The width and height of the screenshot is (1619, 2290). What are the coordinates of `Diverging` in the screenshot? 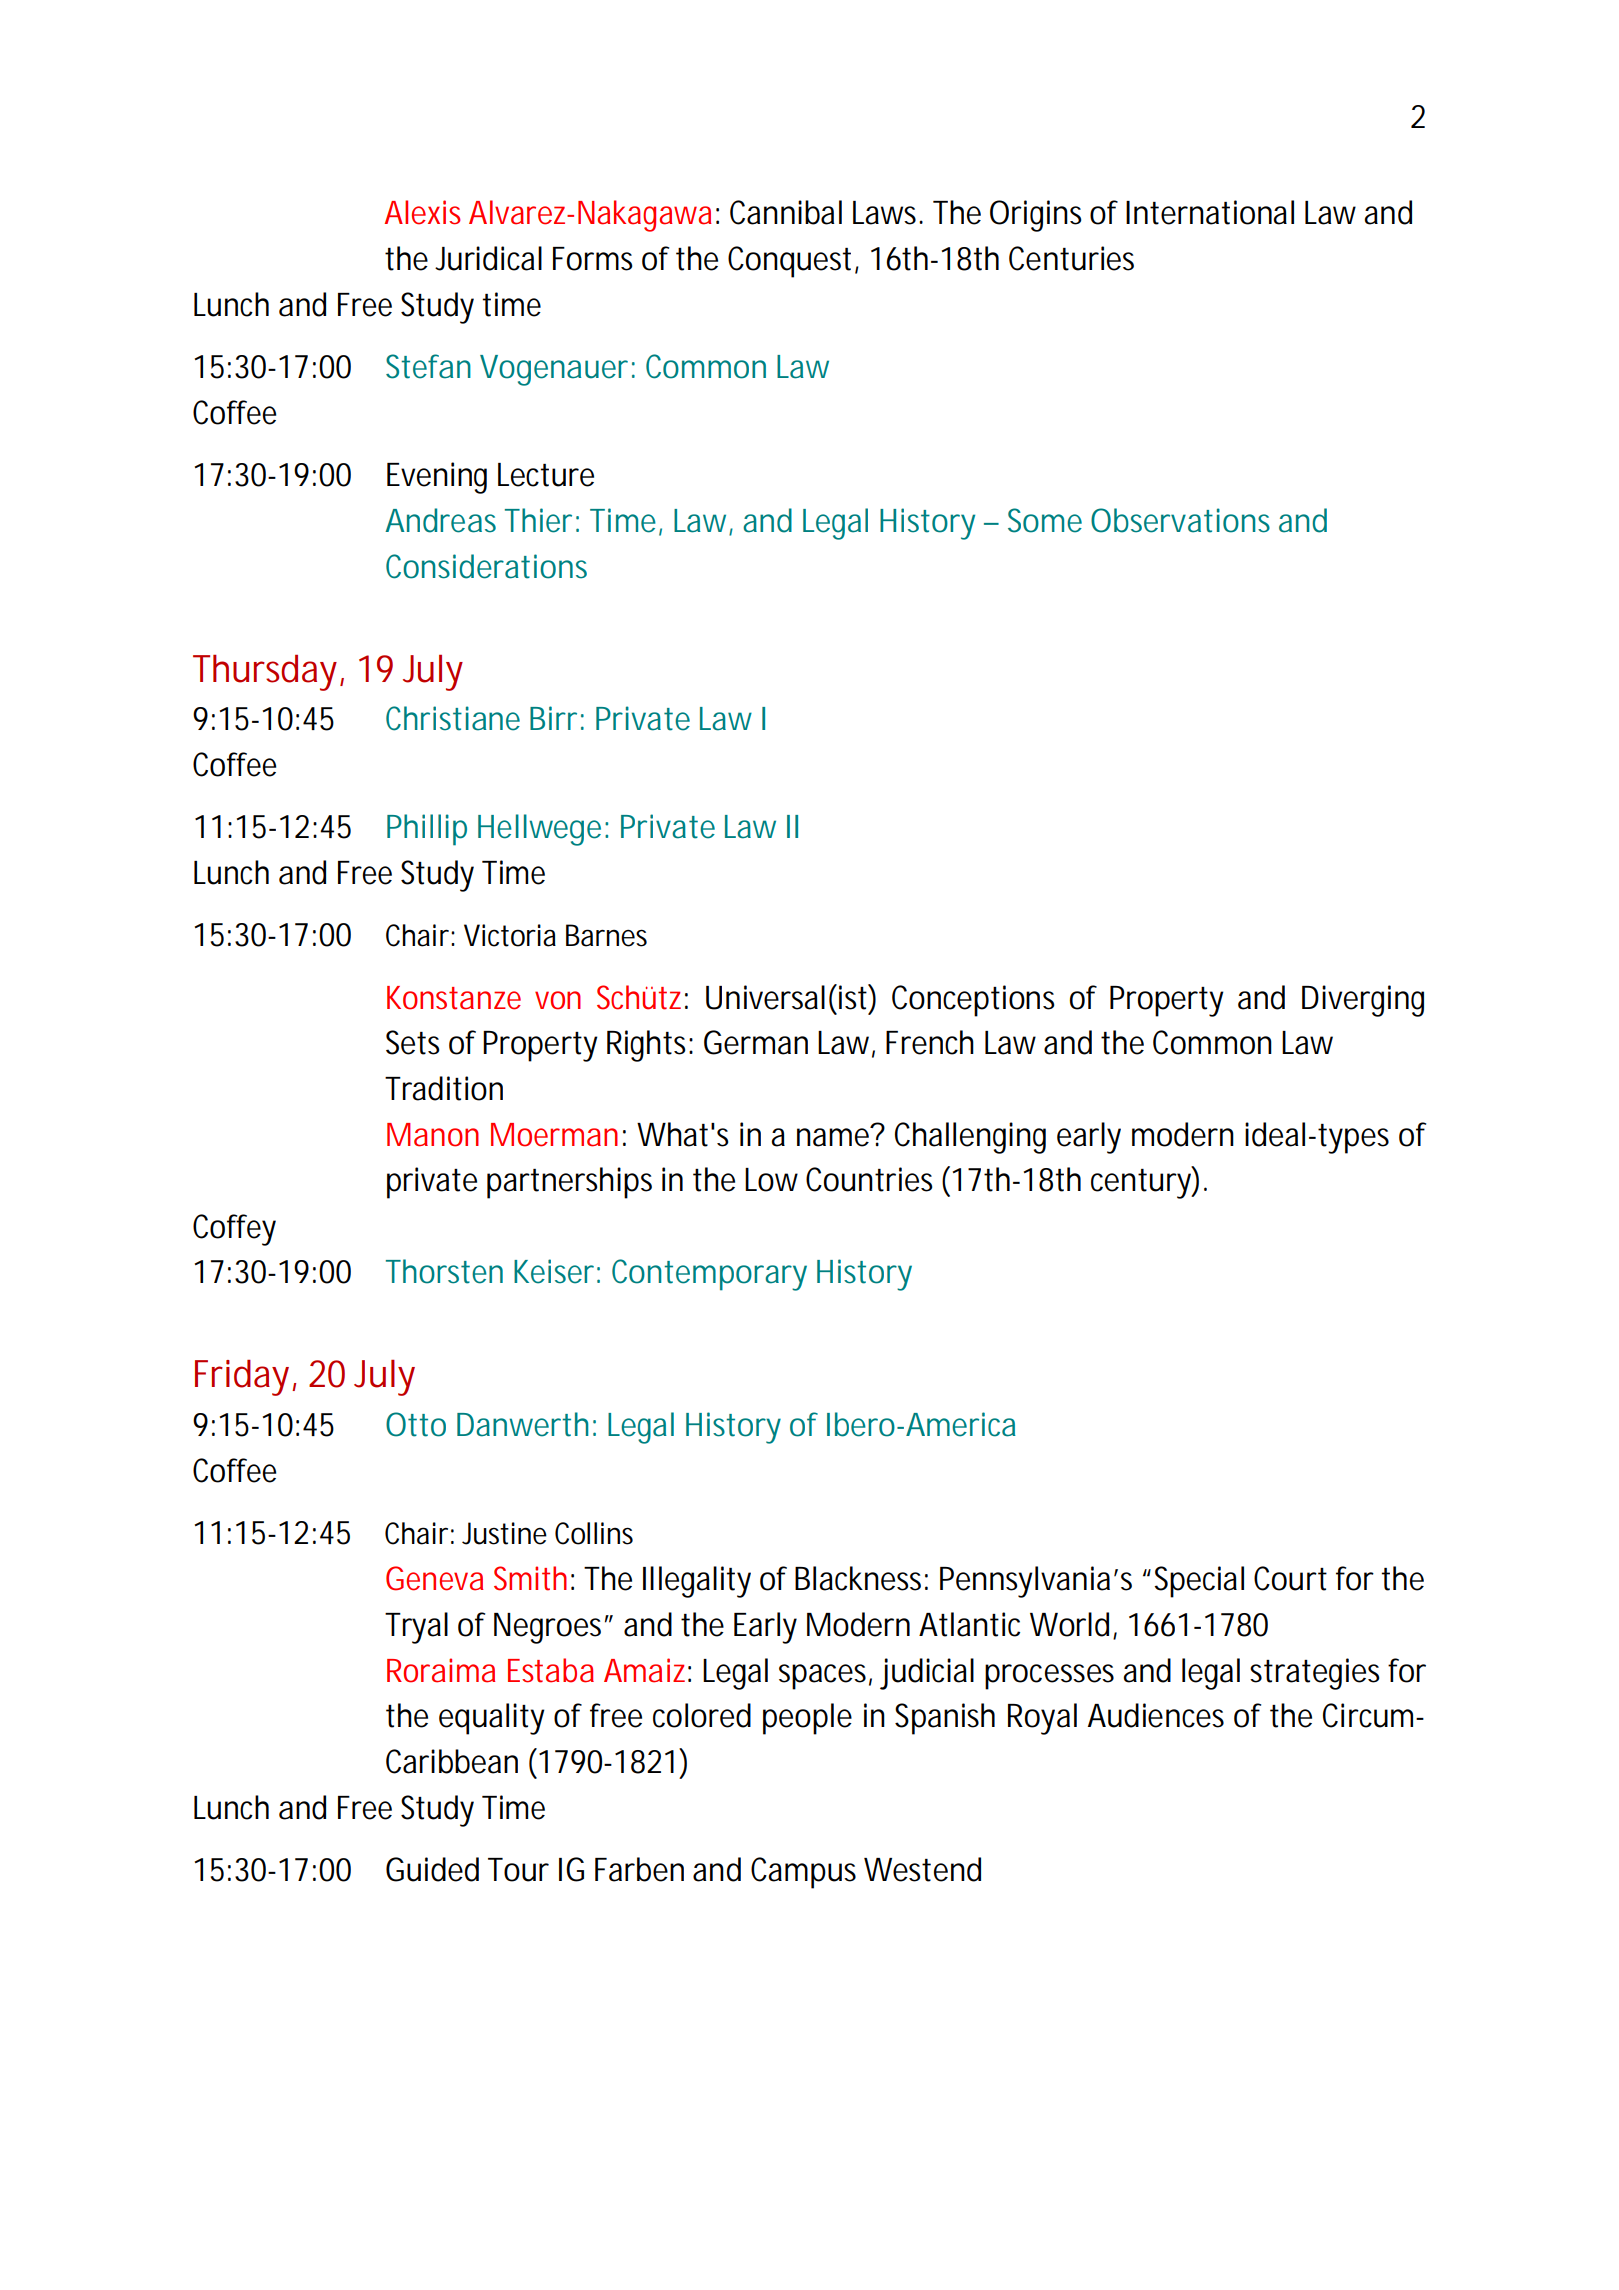 It's located at (1363, 1001).
